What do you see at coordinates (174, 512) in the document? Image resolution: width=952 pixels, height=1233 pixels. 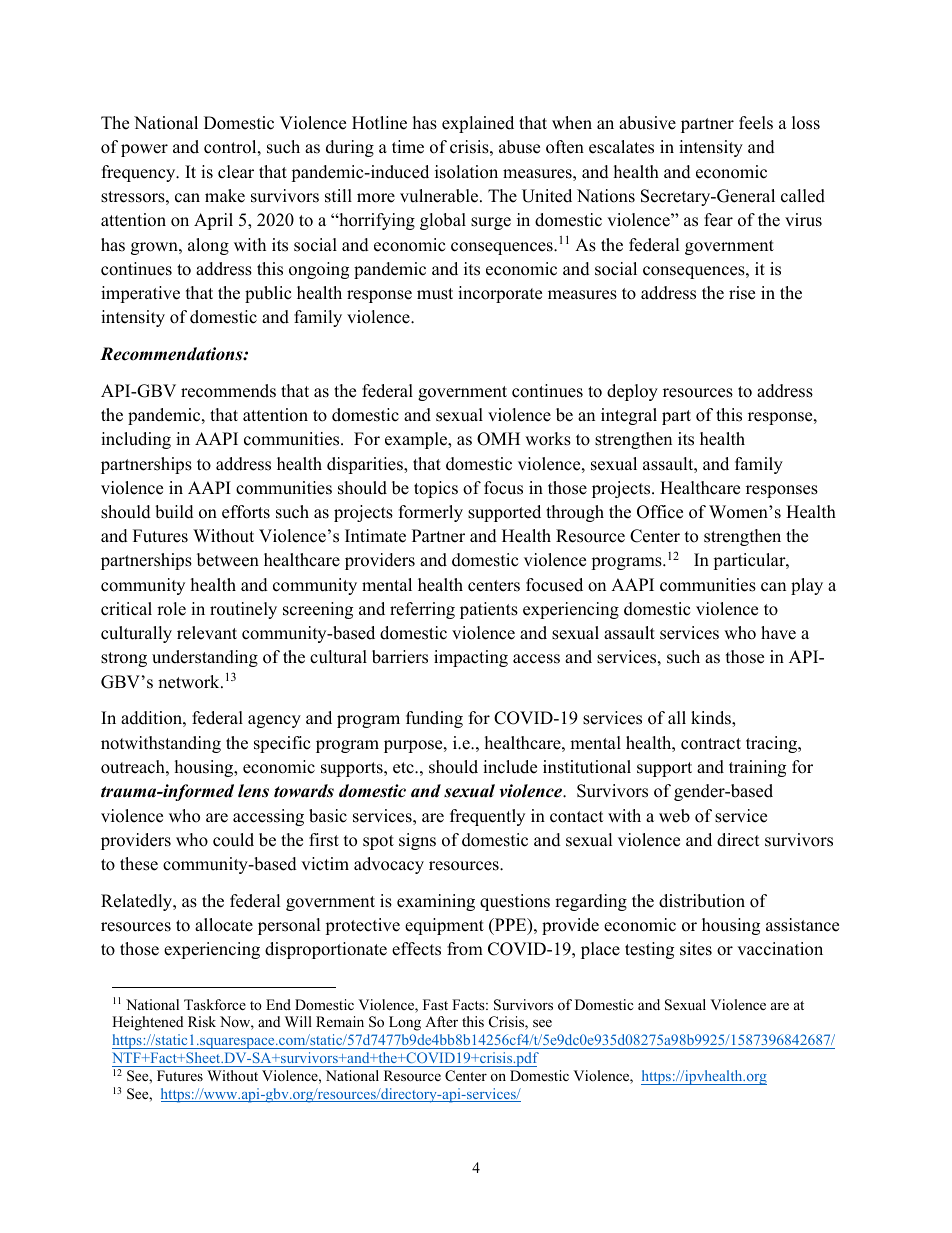 I see `build` at bounding box center [174, 512].
